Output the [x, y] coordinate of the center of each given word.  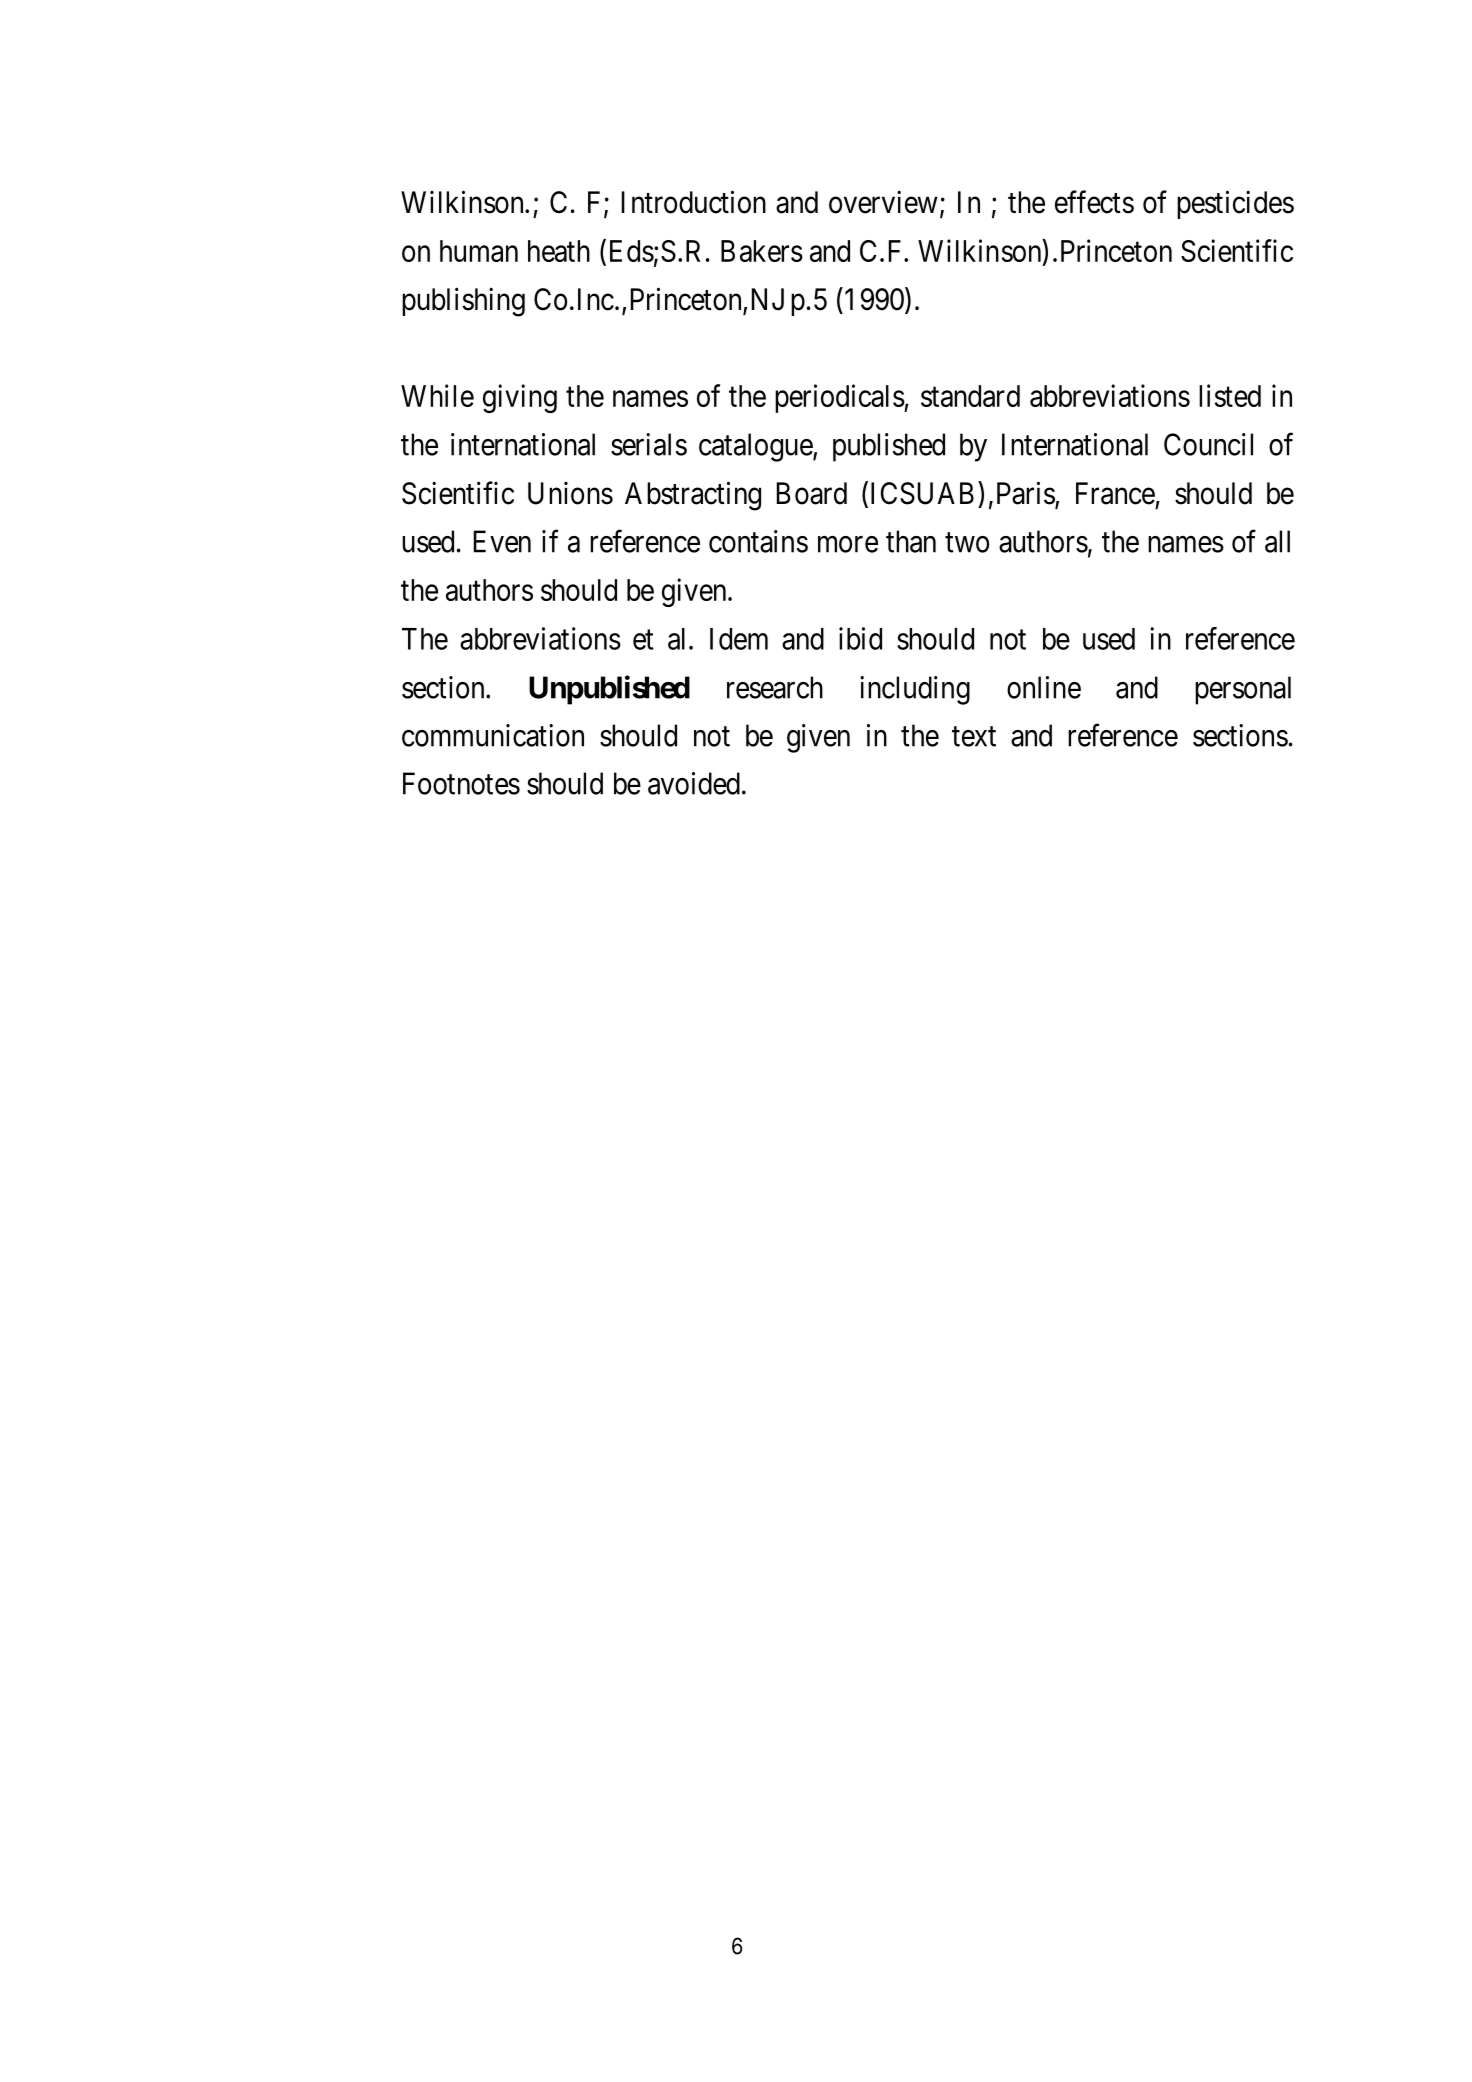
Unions [570, 493]
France [1115, 493]
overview [883, 202]
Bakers [762, 251]
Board [812, 493]
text [974, 737]
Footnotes [461, 783]
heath [559, 251]
